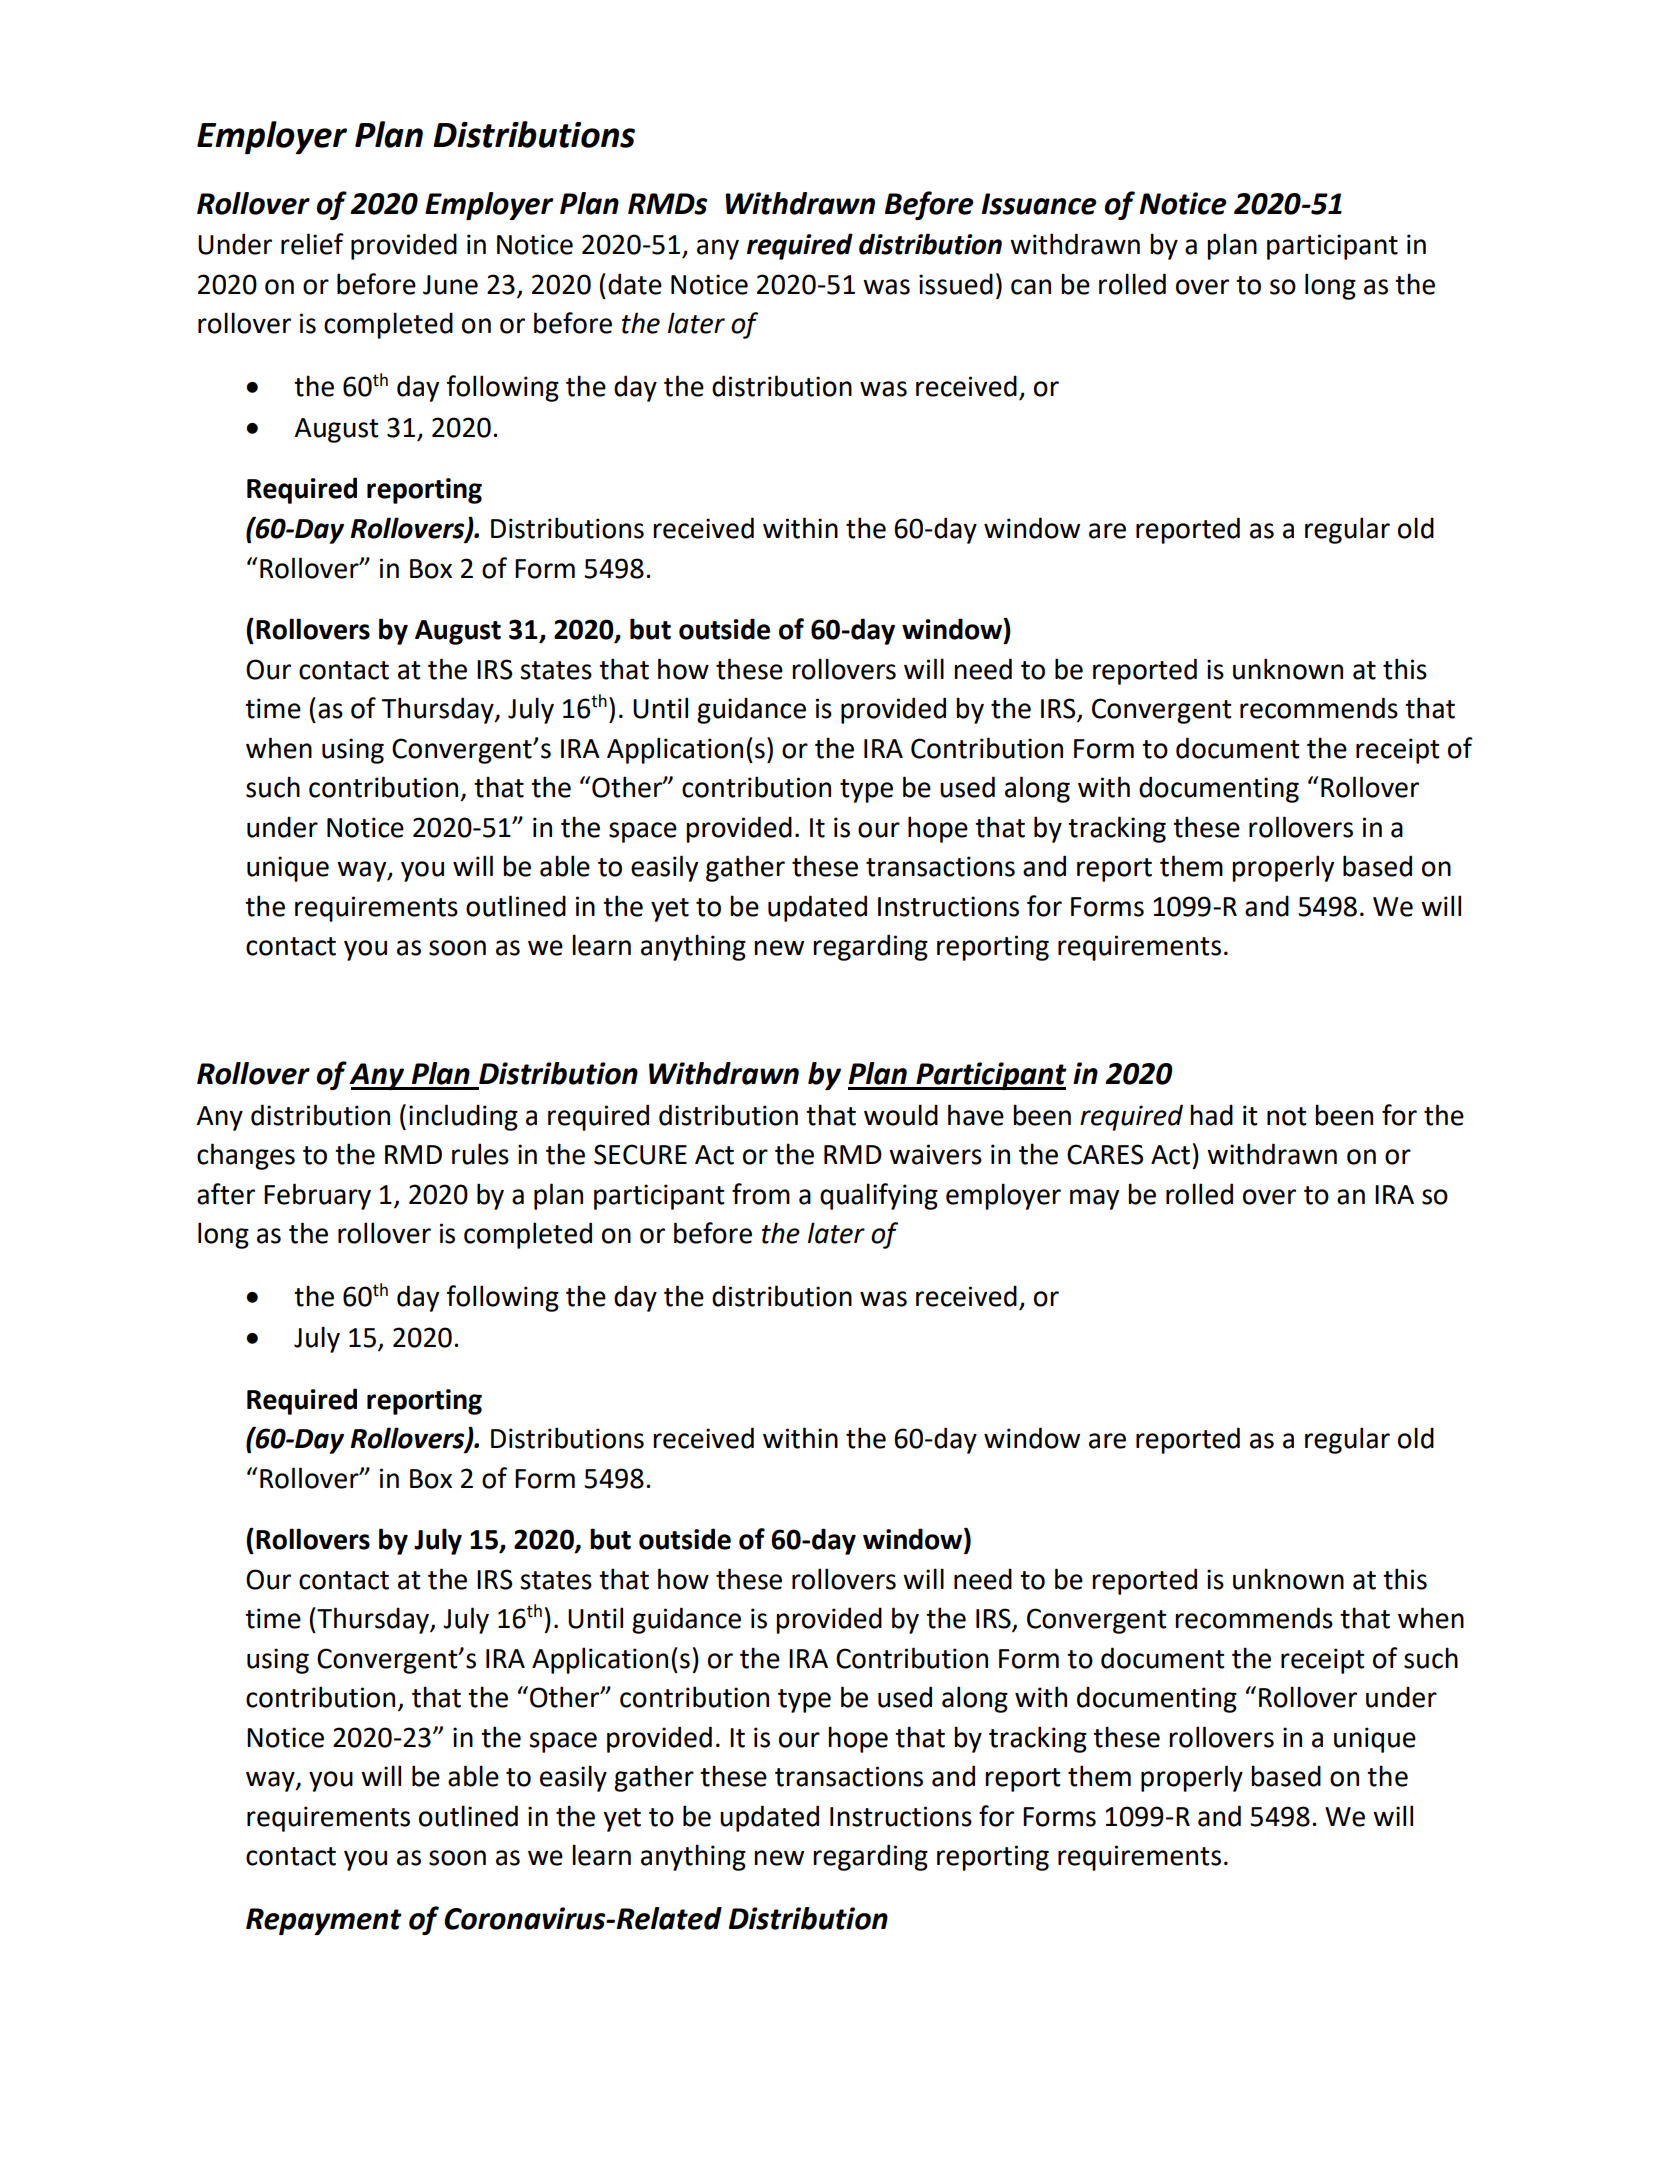 The image size is (1669, 2160). Describe the element at coordinates (324, 1921) in the screenshot. I see `Repayment` at that location.
